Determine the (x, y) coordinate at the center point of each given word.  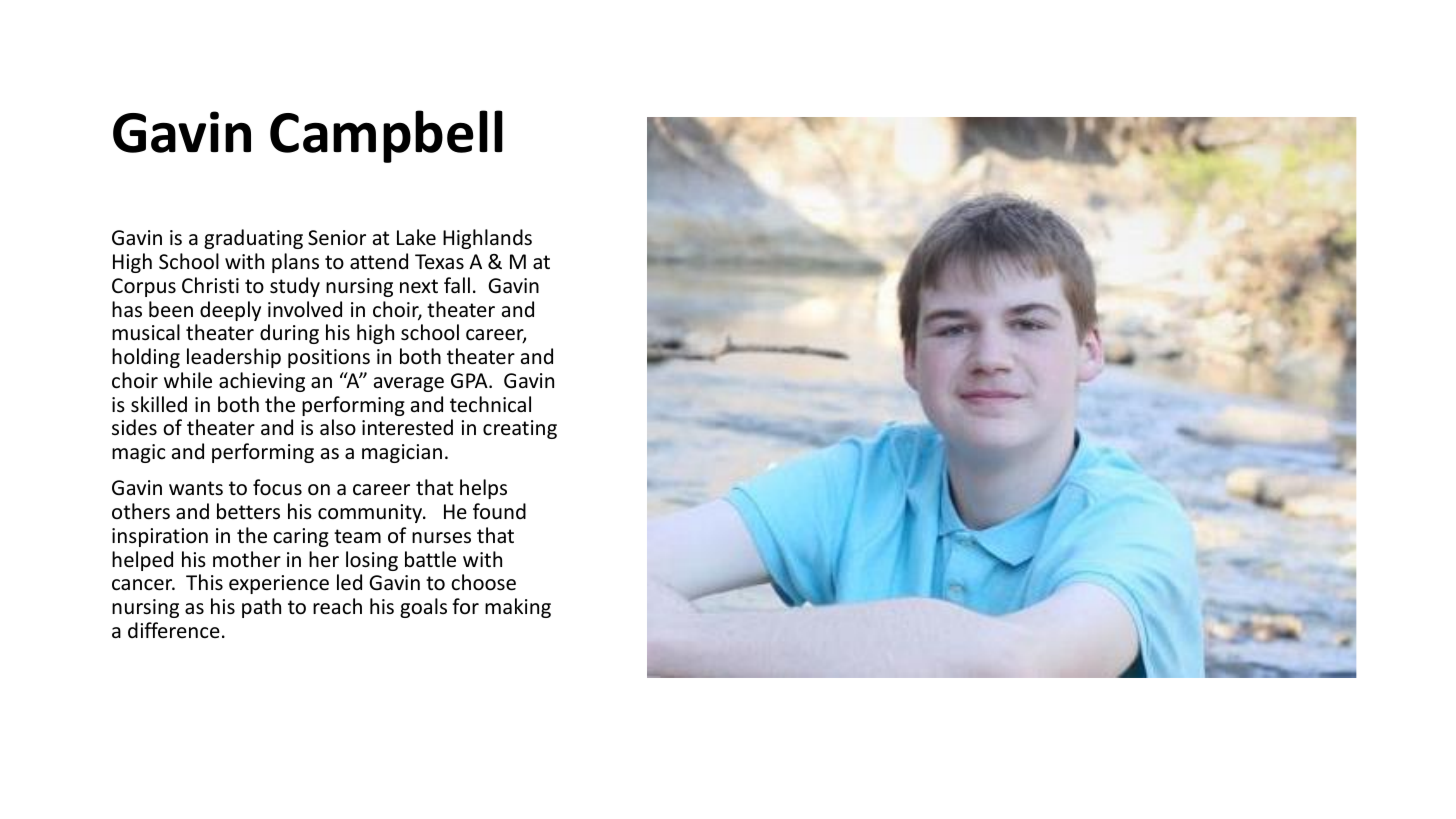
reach (337, 606)
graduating (253, 239)
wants (196, 488)
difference (174, 630)
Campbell (386, 136)
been (171, 309)
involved (305, 309)
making (518, 608)
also (338, 427)
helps (483, 489)
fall (457, 285)
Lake (416, 237)
